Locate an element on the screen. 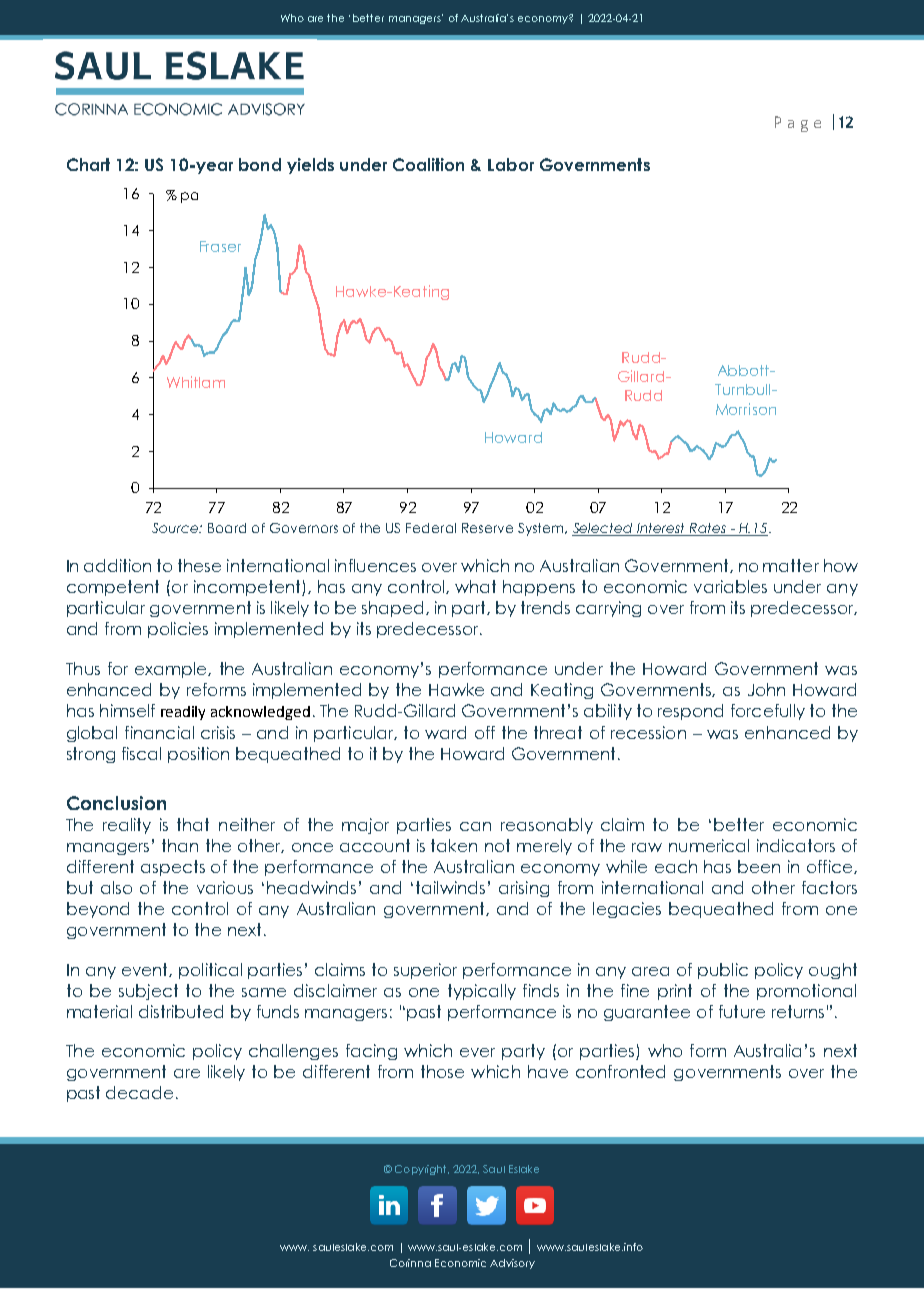 This screenshot has width=924, height=1308. Source is located at coordinates (176, 528).
